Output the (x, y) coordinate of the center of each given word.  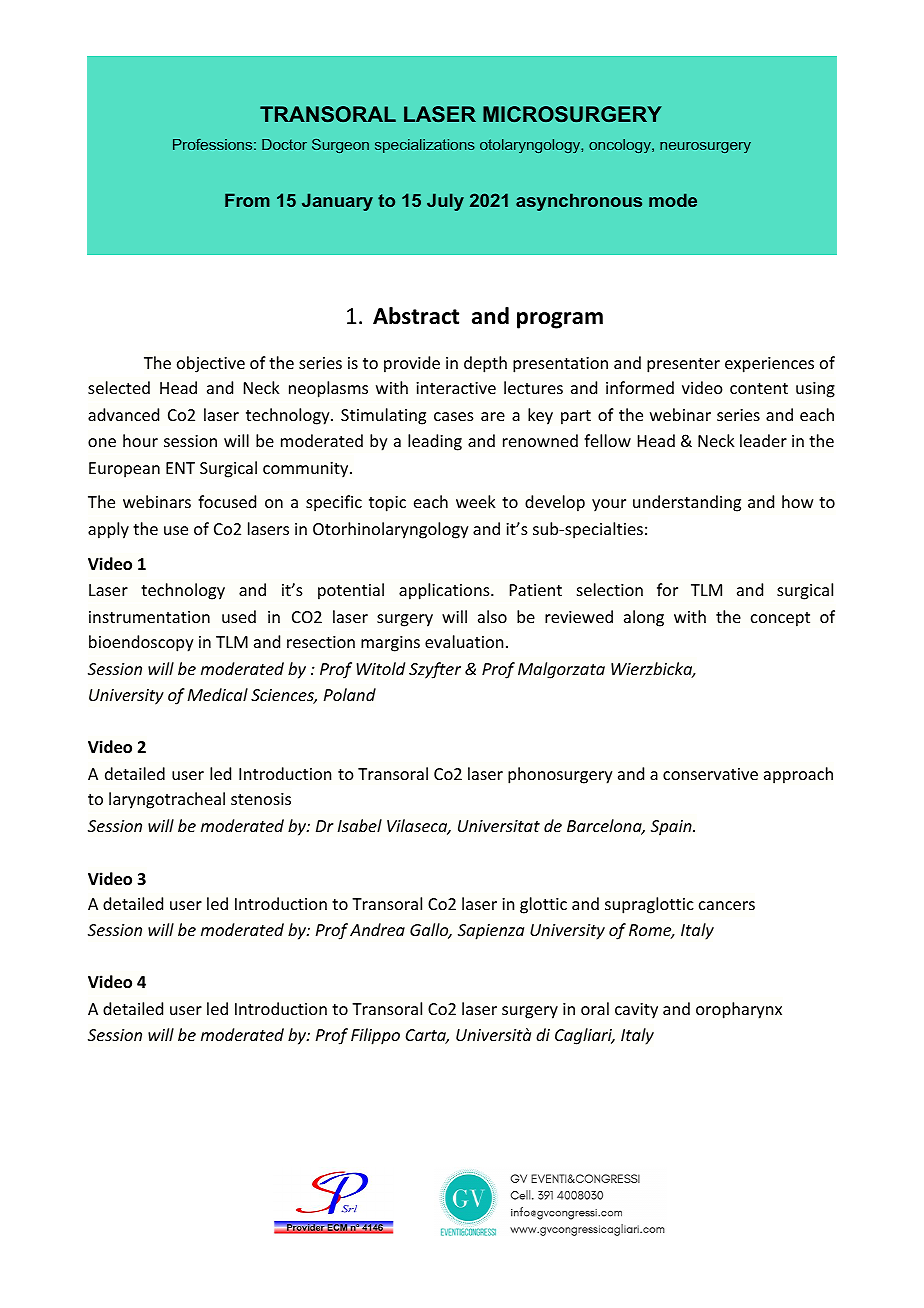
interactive (456, 388)
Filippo (375, 1036)
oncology (621, 146)
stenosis (261, 799)
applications (445, 591)
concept (780, 619)
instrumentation (149, 617)
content (759, 388)
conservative (710, 774)
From (247, 200)
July (445, 202)
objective (211, 364)
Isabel (360, 825)
